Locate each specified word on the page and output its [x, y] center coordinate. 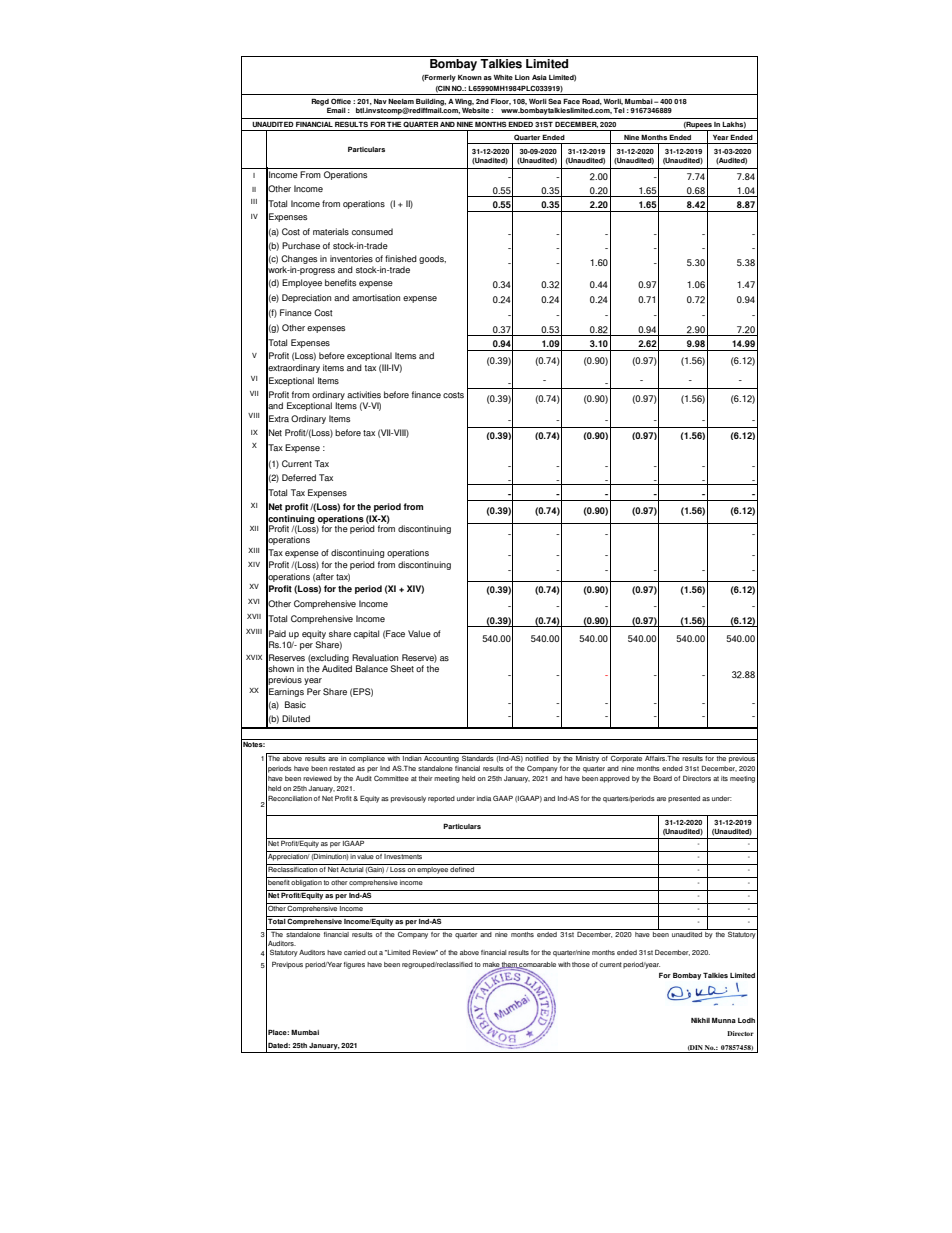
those [581, 964]
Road [592, 101]
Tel [619, 110]
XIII [253, 550]
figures [354, 965]
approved [615, 779]
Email [336, 110]
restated [342, 768]
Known [470, 77]
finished [401, 258]
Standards [478, 758]
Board [662, 778]
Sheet [402, 668]
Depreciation [306, 298]
